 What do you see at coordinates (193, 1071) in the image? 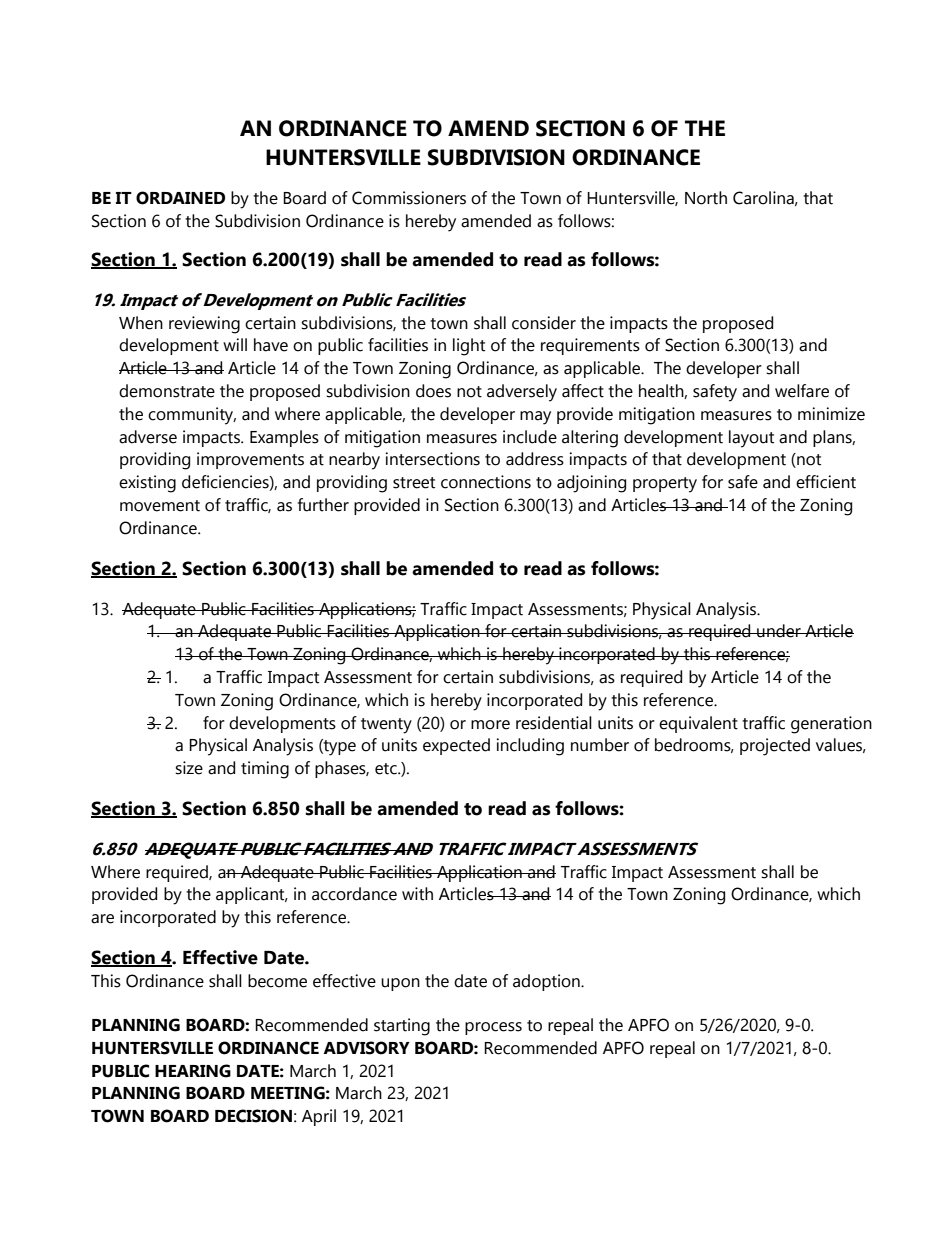
I see `HEARING` at bounding box center [193, 1071].
